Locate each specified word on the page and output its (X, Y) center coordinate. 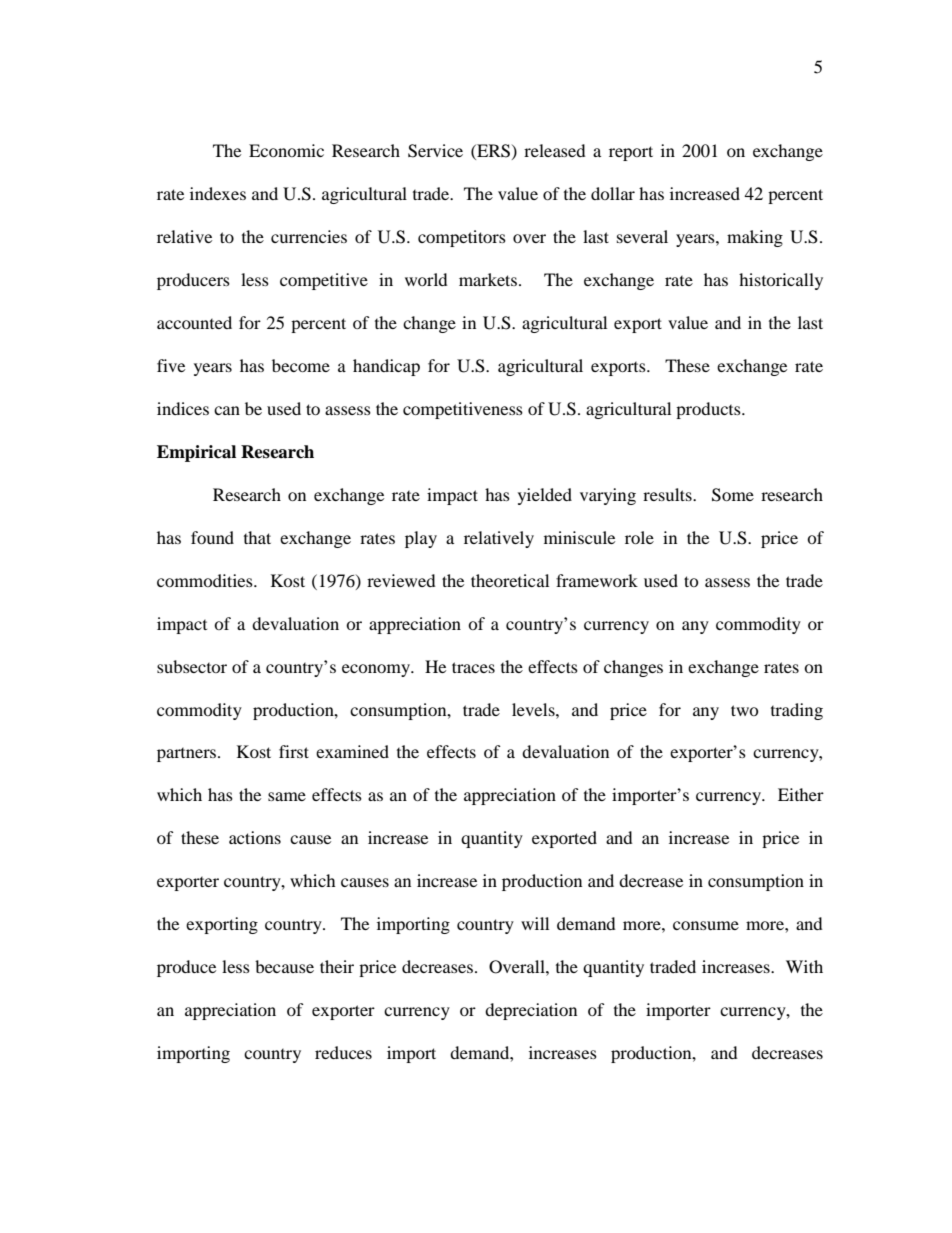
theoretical (510, 580)
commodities (206, 580)
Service (435, 151)
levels (534, 709)
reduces (343, 1052)
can (227, 410)
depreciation (531, 1011)
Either (801, 794)
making (755, 238)
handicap (386, 367)
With (804, 966)
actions (255, 837)
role (639, 537)
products (709, 410)
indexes (218, 193)
